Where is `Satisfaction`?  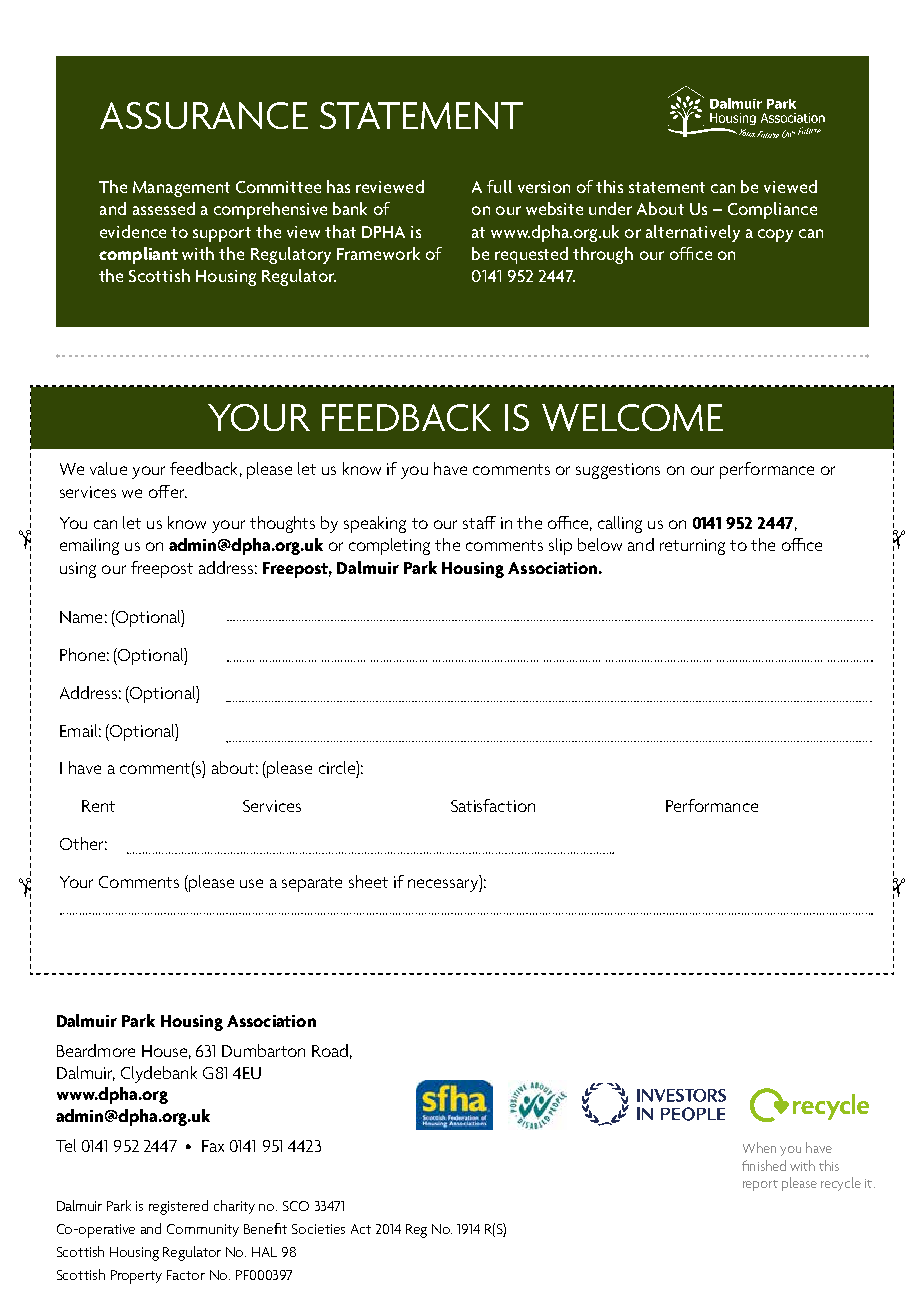 Satisfaction is located at coordinates (493, 805).
